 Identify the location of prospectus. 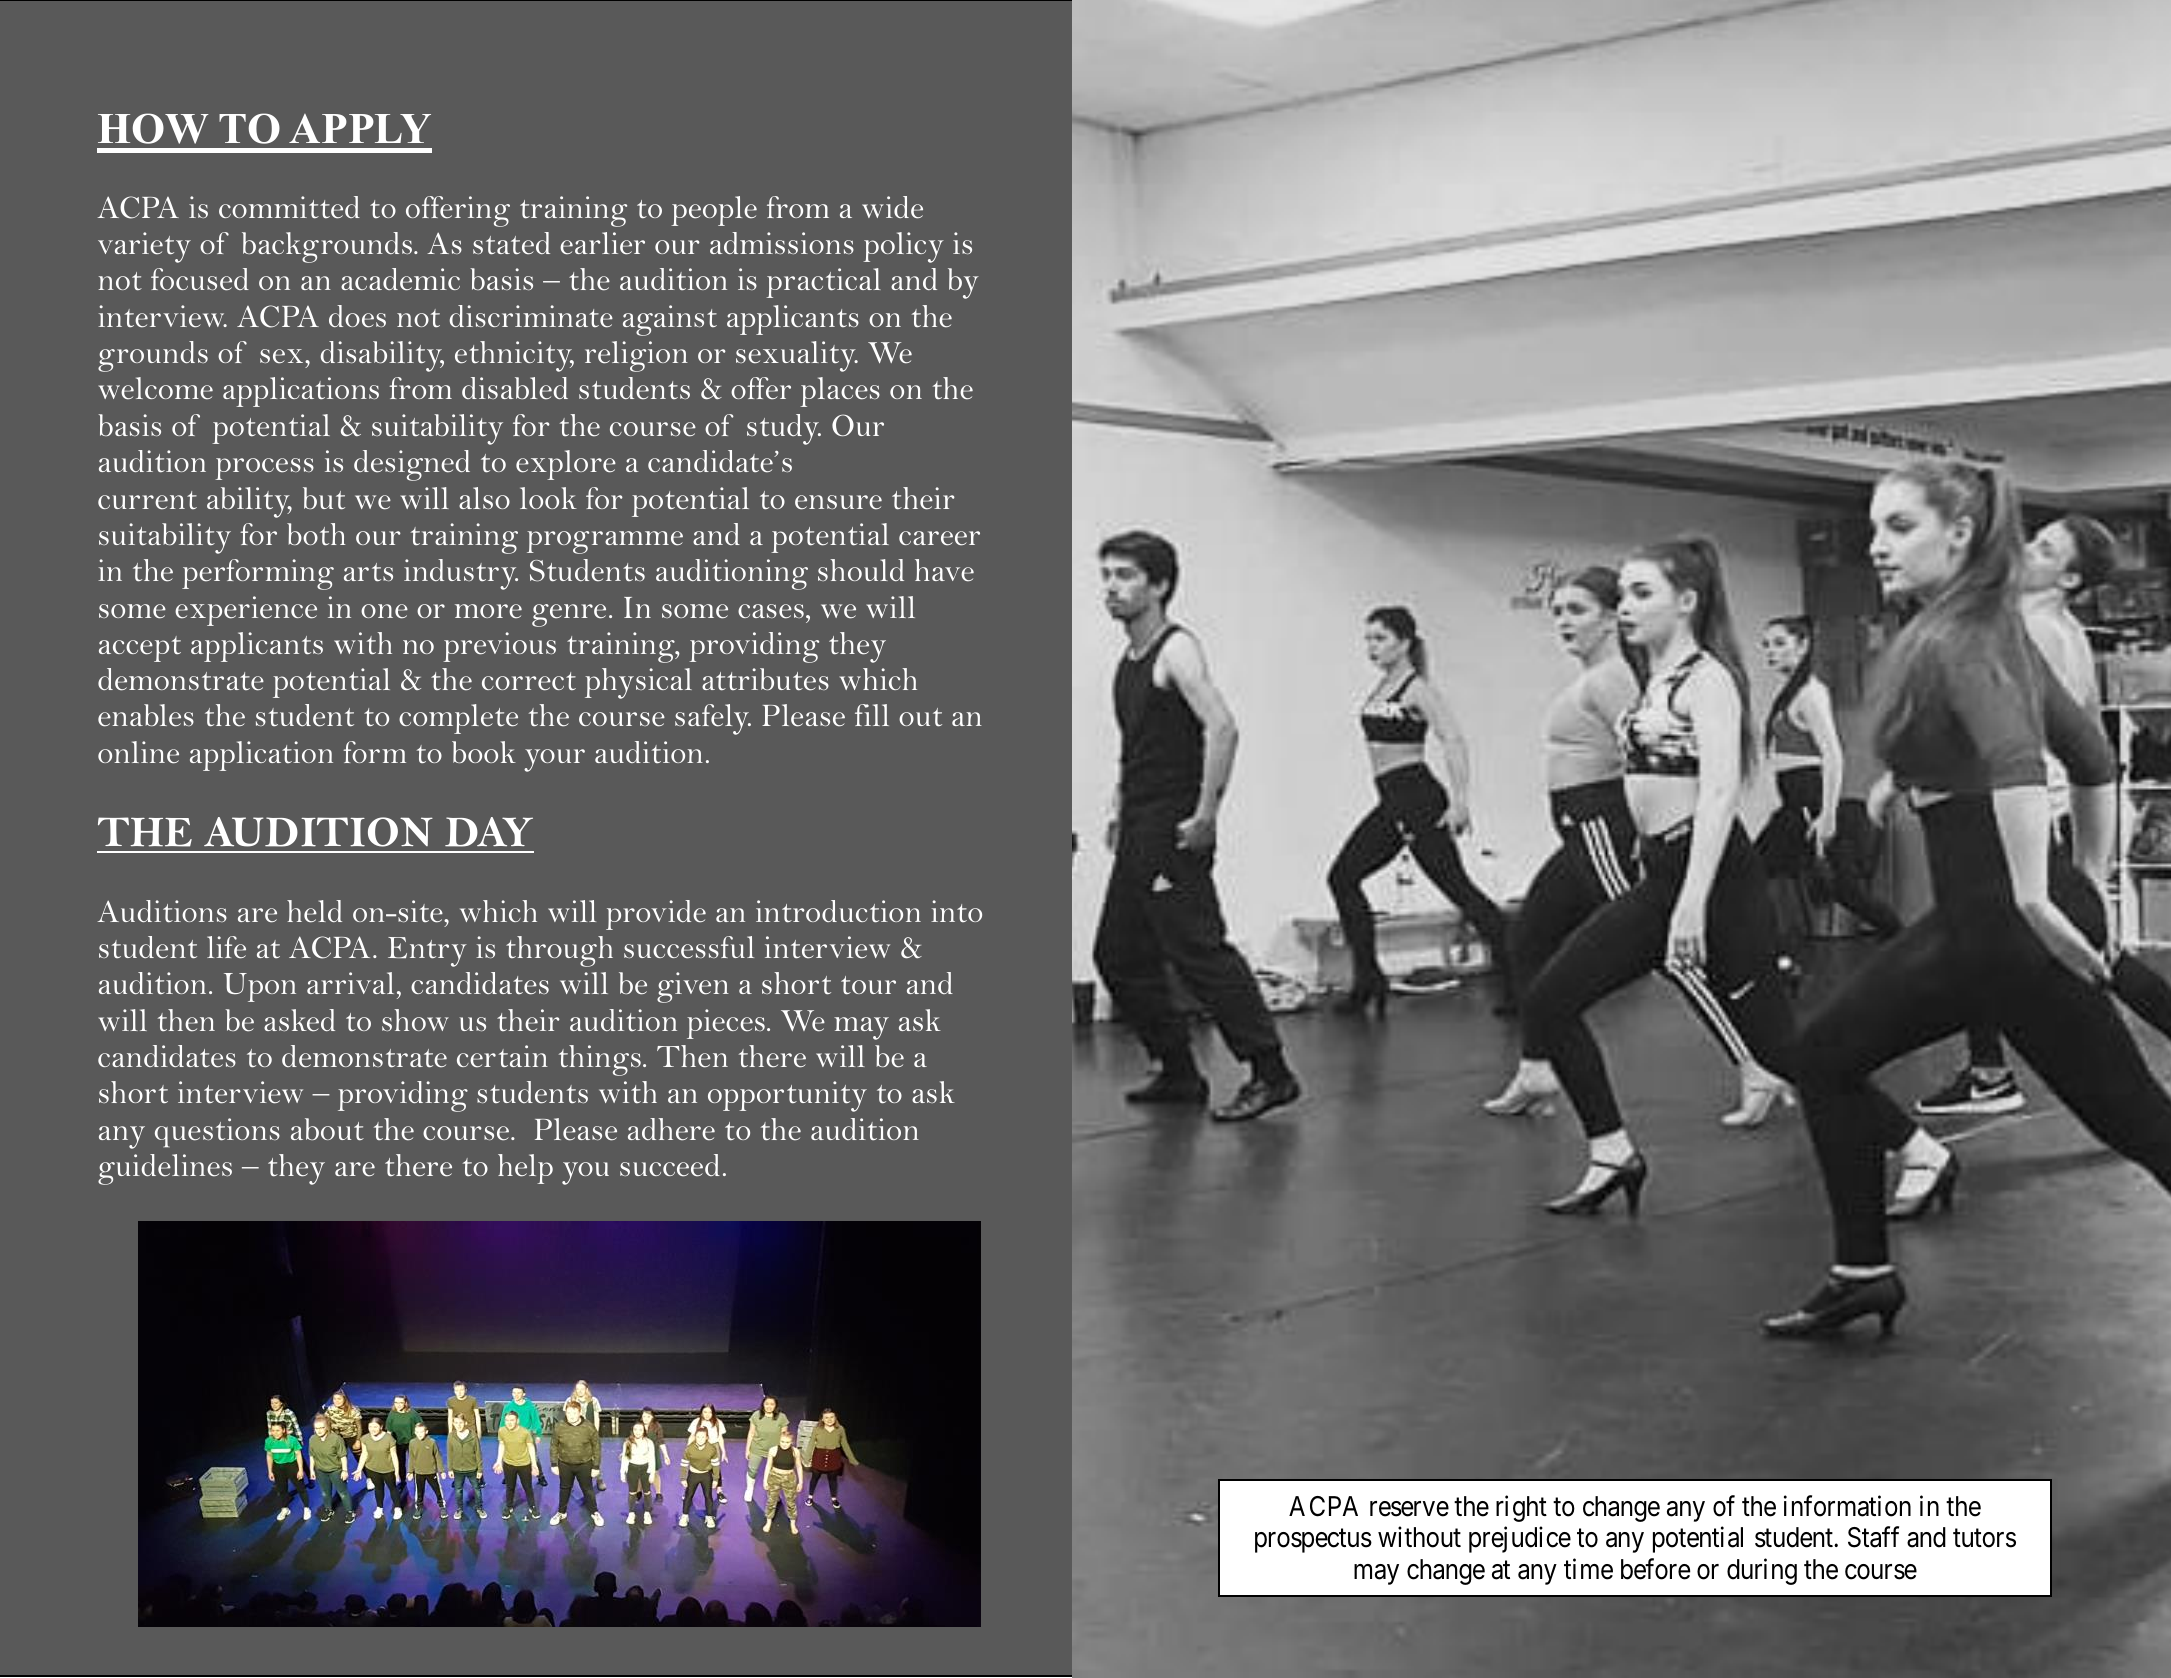
(1313, 1541).
